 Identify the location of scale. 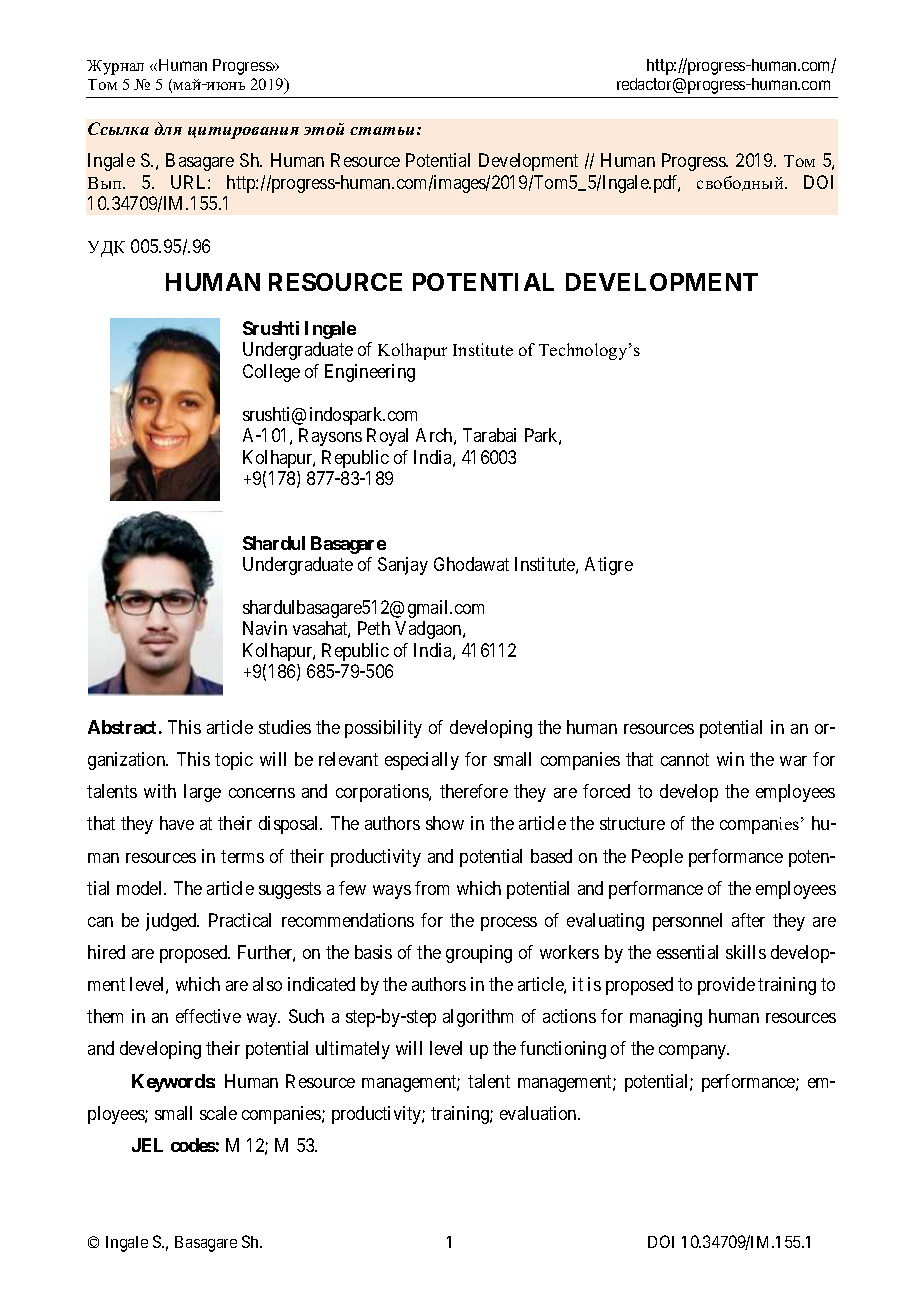
(218, 1113).
